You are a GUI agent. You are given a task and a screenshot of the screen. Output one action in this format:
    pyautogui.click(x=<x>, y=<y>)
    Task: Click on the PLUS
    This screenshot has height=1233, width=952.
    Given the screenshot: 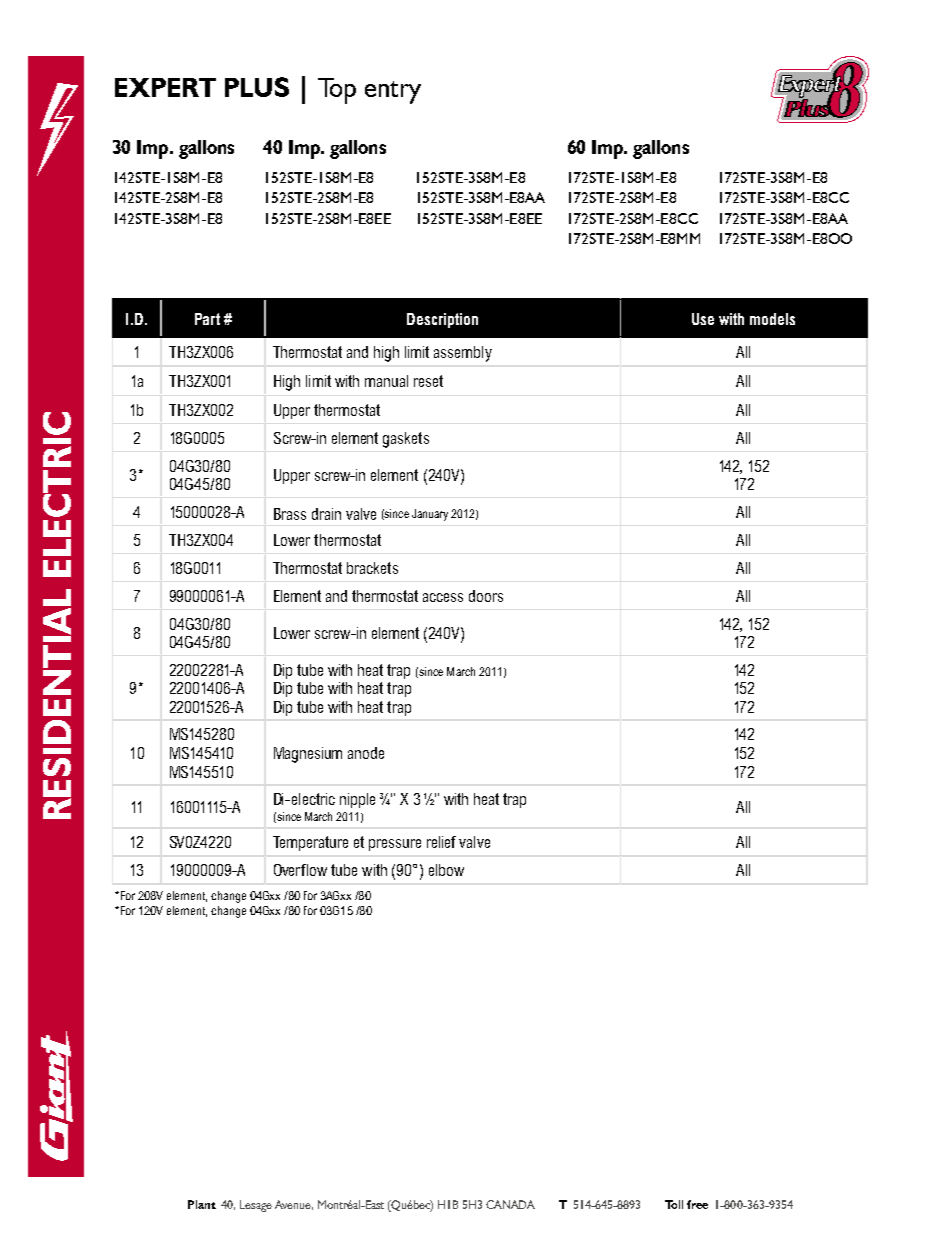 What is the action you would take?
    pyautogui.click(x=257, y=87)
